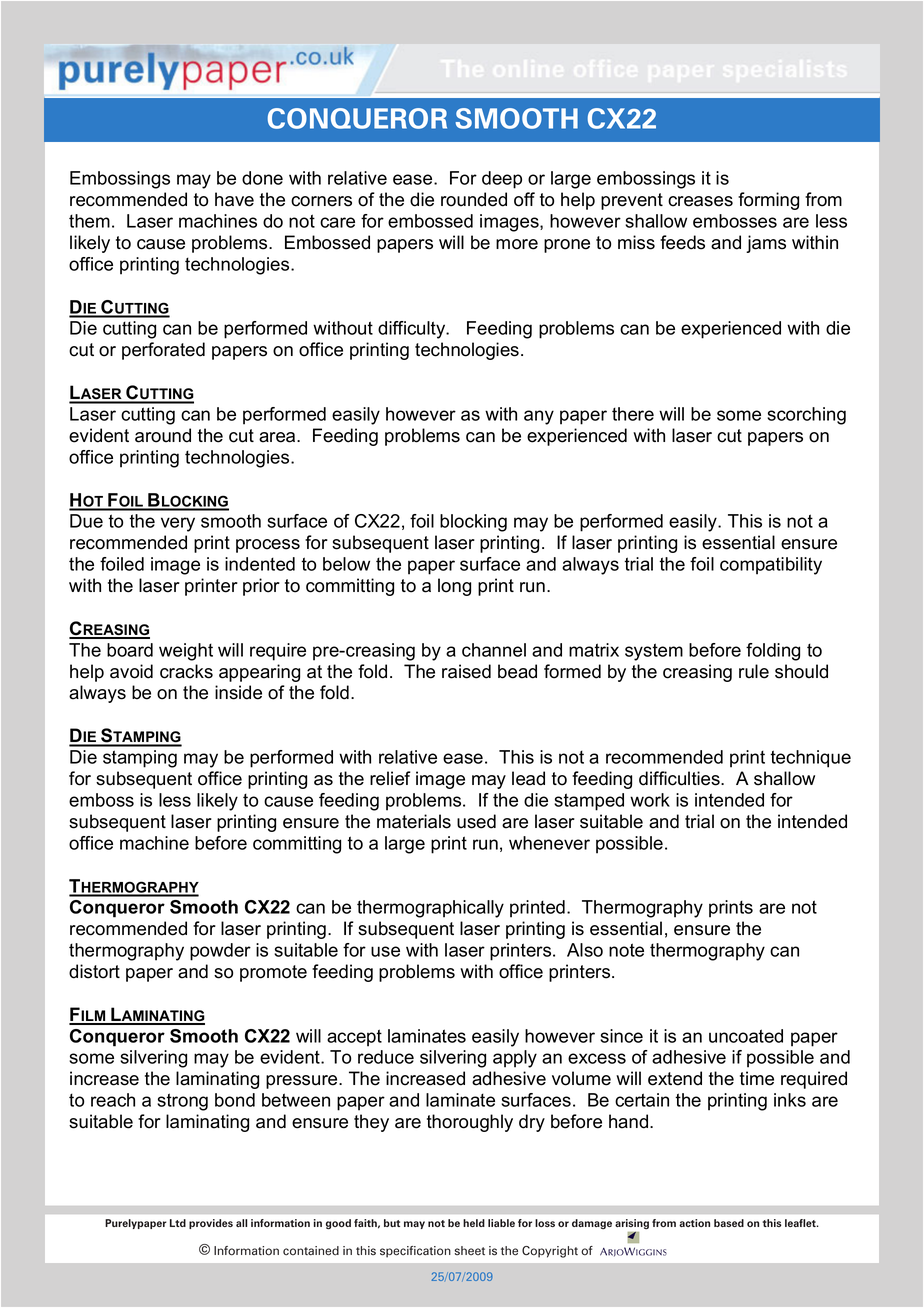 The image size is (924, 1308). I want to click on have, so click(234, 199).
